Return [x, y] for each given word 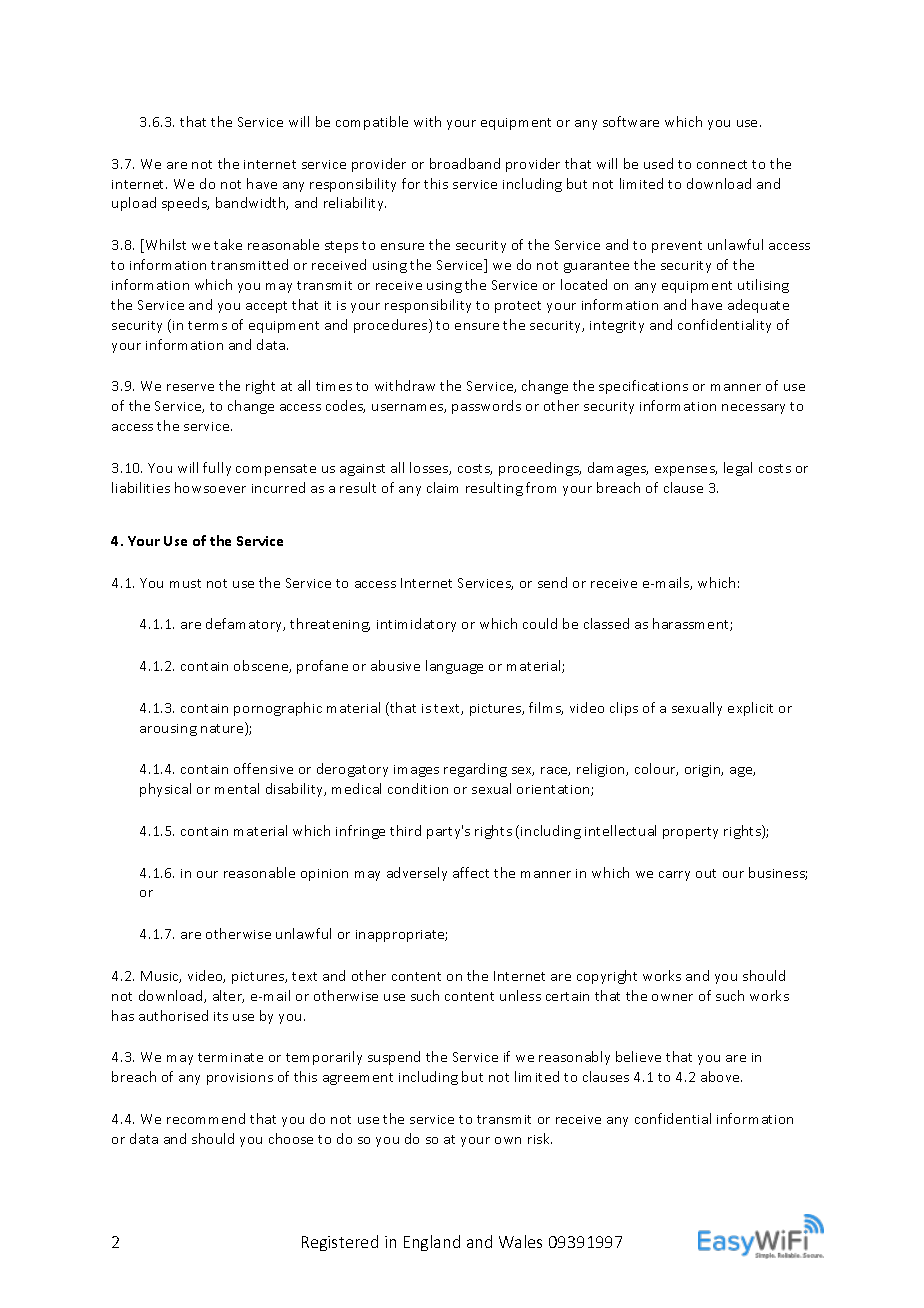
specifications [643, 387]
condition [418, 788]
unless [520, 995]
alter [228, 996]
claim [442, 487]
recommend [206, 1118]
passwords [486, 407]
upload [134, 204]
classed [606, 623]
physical [165, 790]
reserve [190, 387]
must [185, 583]
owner [672, 997]
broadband [465, 163]
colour [656, 769]
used [658, 163]
